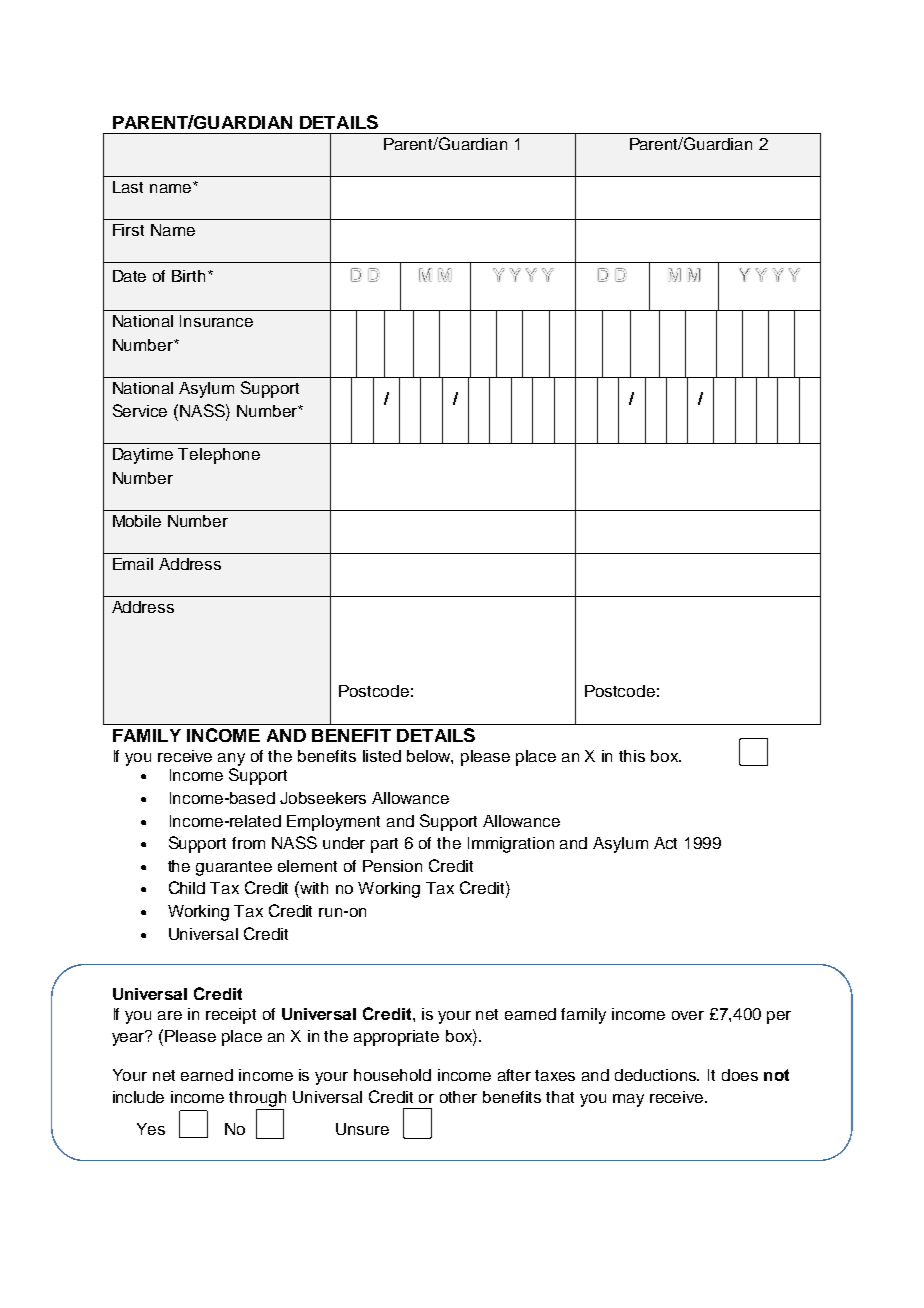 The height and width of the screenshot is (1308, 924). I want to click on Child, so click(187, 887).
